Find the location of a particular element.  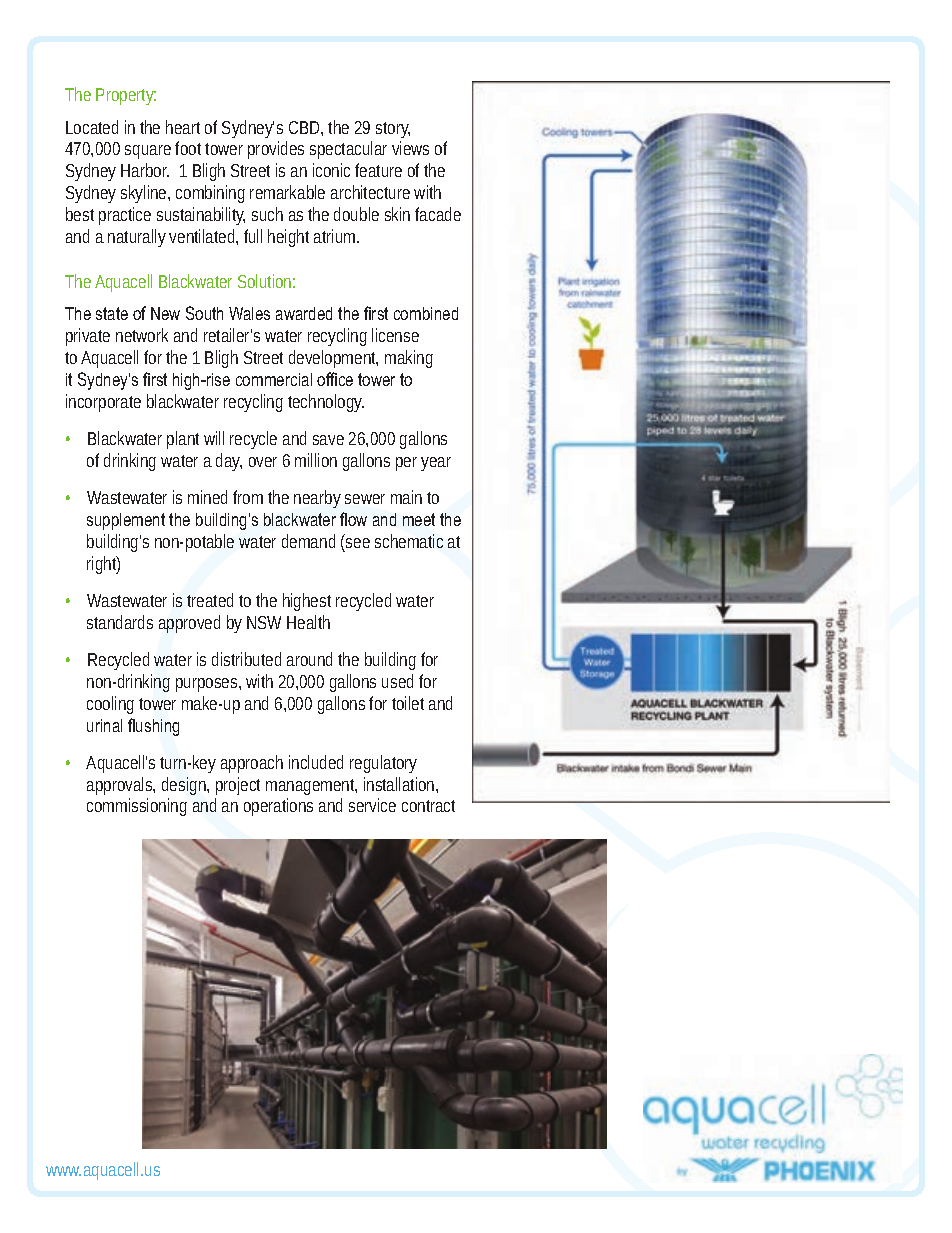

project is located at coordinates (238, 786).
